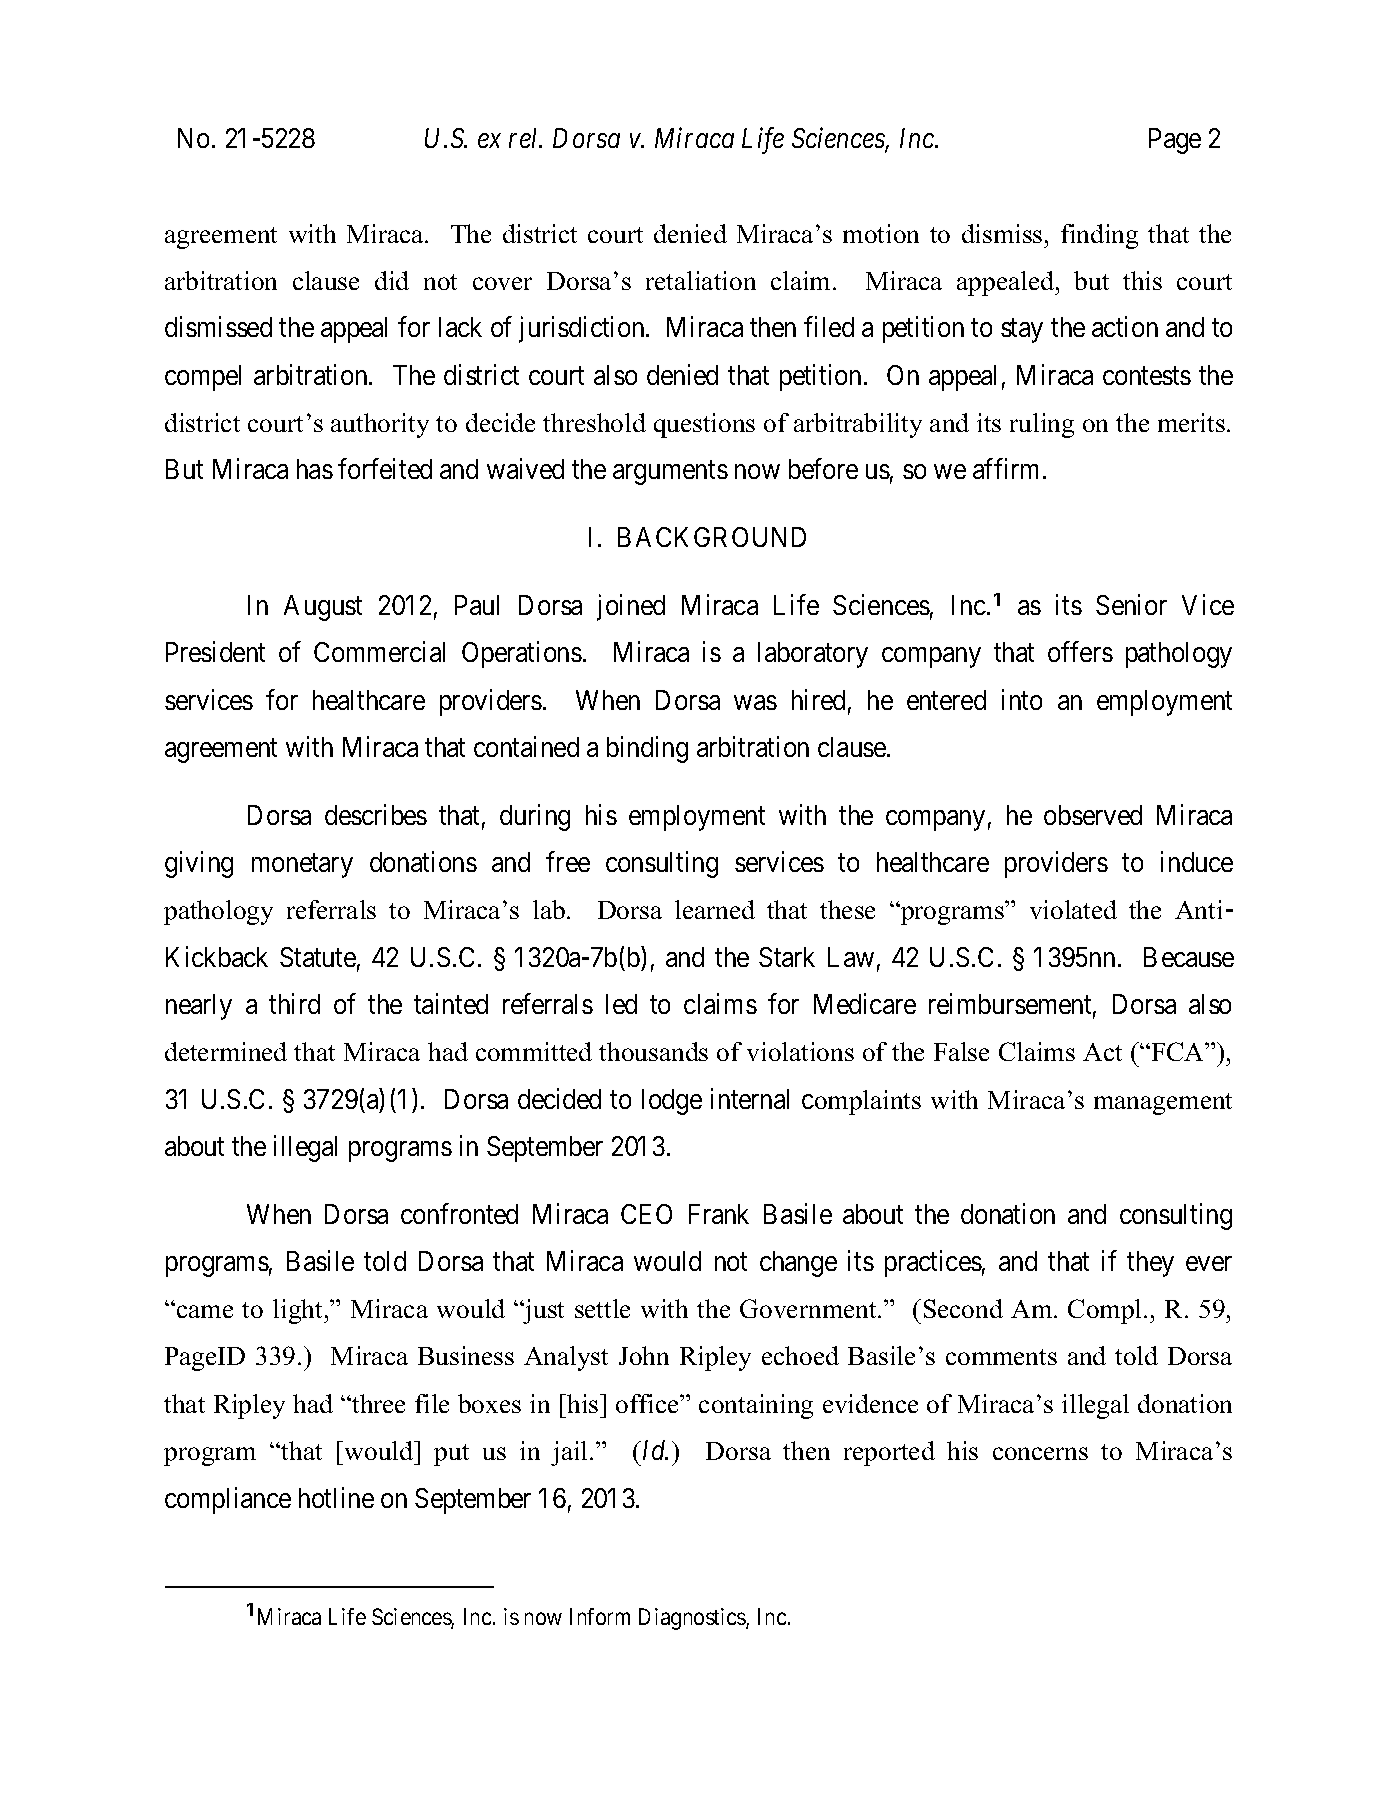 This document has height=1809, width=1398. What do you see at coordinates (1150, 1264) in the document?
I see `they` at bounding box center [1150, 1264].
